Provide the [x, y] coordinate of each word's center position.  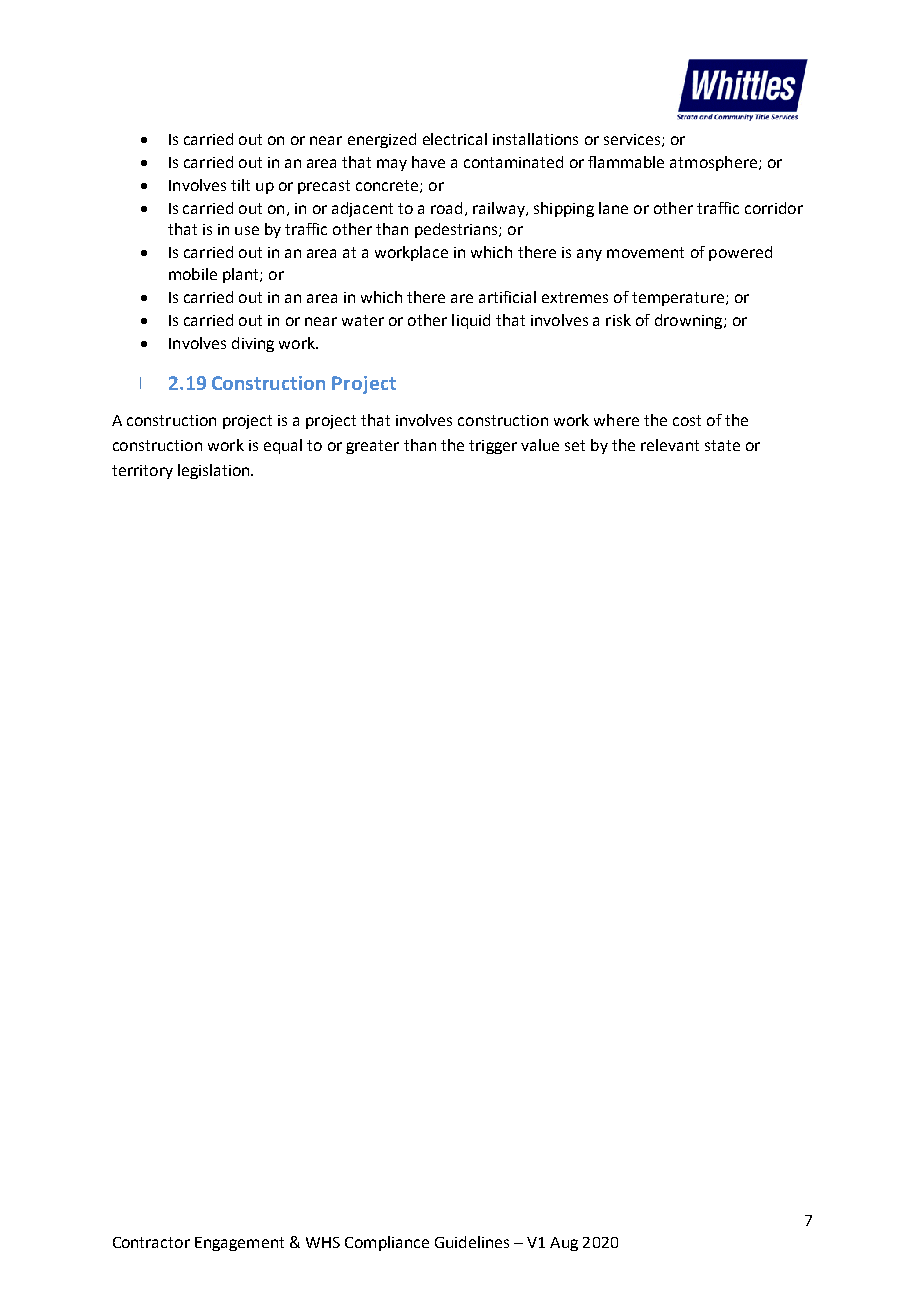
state [722, 445]
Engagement [239, 1244]
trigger [493, 447]
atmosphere [713, 163]
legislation [215, 471]
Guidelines [472, 1242]
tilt [240, 185]
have [428, 162]
